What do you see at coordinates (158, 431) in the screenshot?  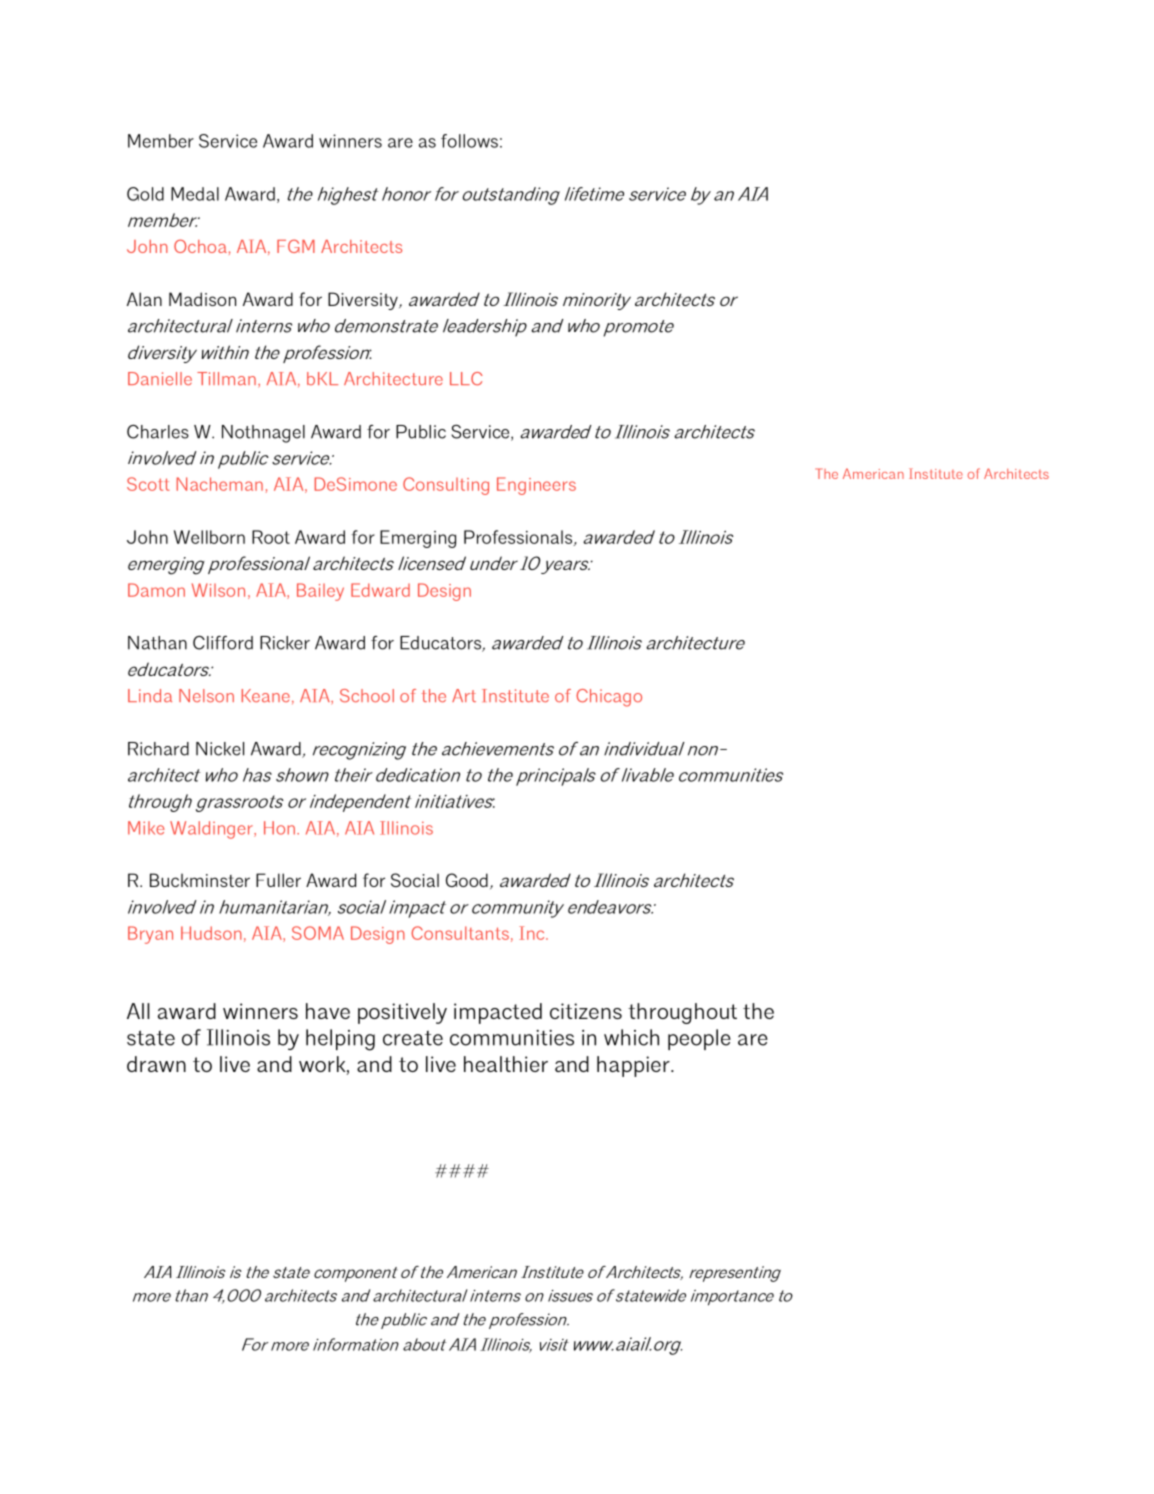 I see `Charles` at bounding box center [158, 431].
